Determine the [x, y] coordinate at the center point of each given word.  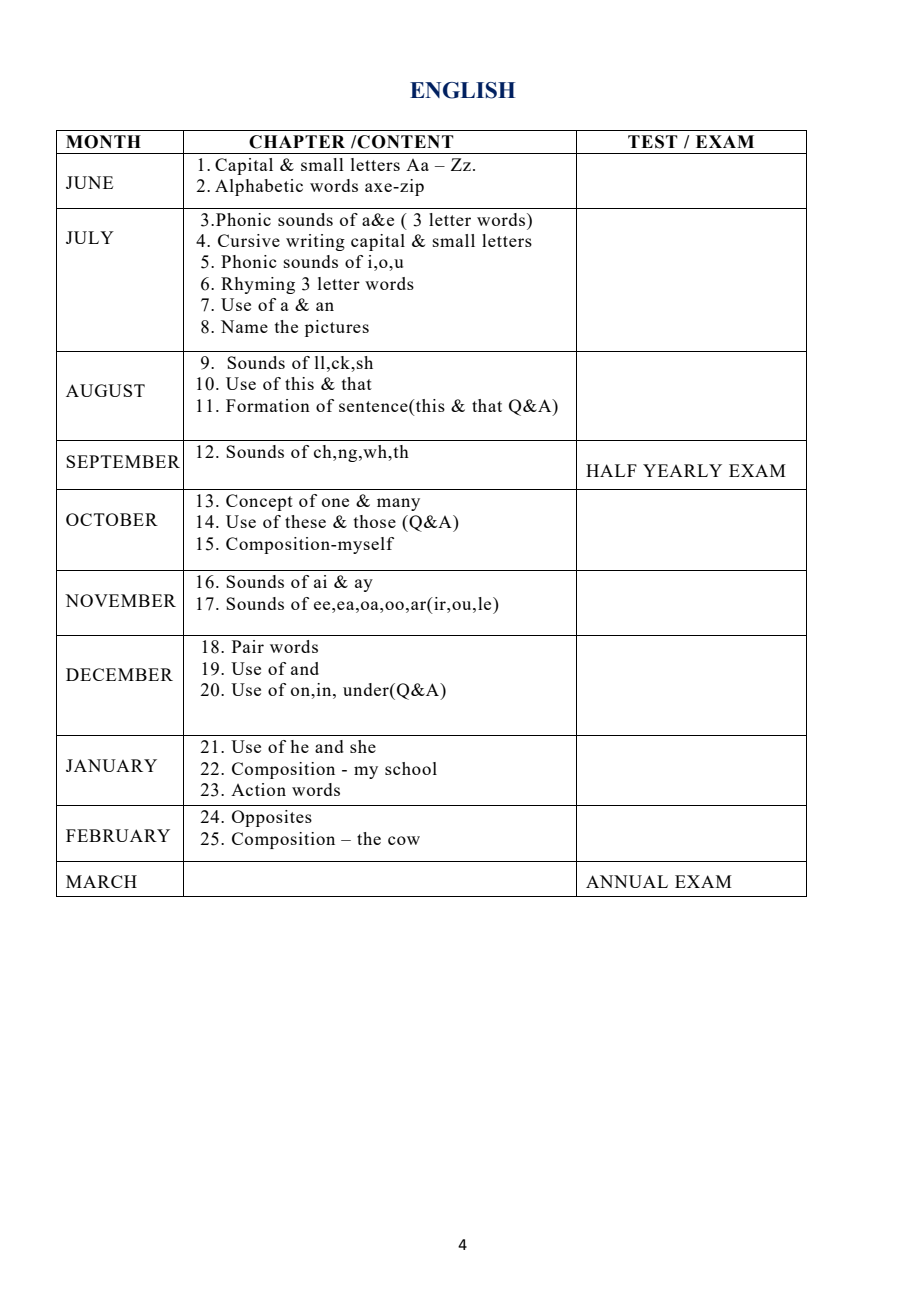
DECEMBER [119, 674]
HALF [611, 470]
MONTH [103, 142]
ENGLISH [462, 90]
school [411, 768]
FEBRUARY [118, 835]
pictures [337, 328]
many [398, 504]
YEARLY [682, 470]
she [363, 746]
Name [244, 326]
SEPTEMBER [123, 461]
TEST [653, 142]
